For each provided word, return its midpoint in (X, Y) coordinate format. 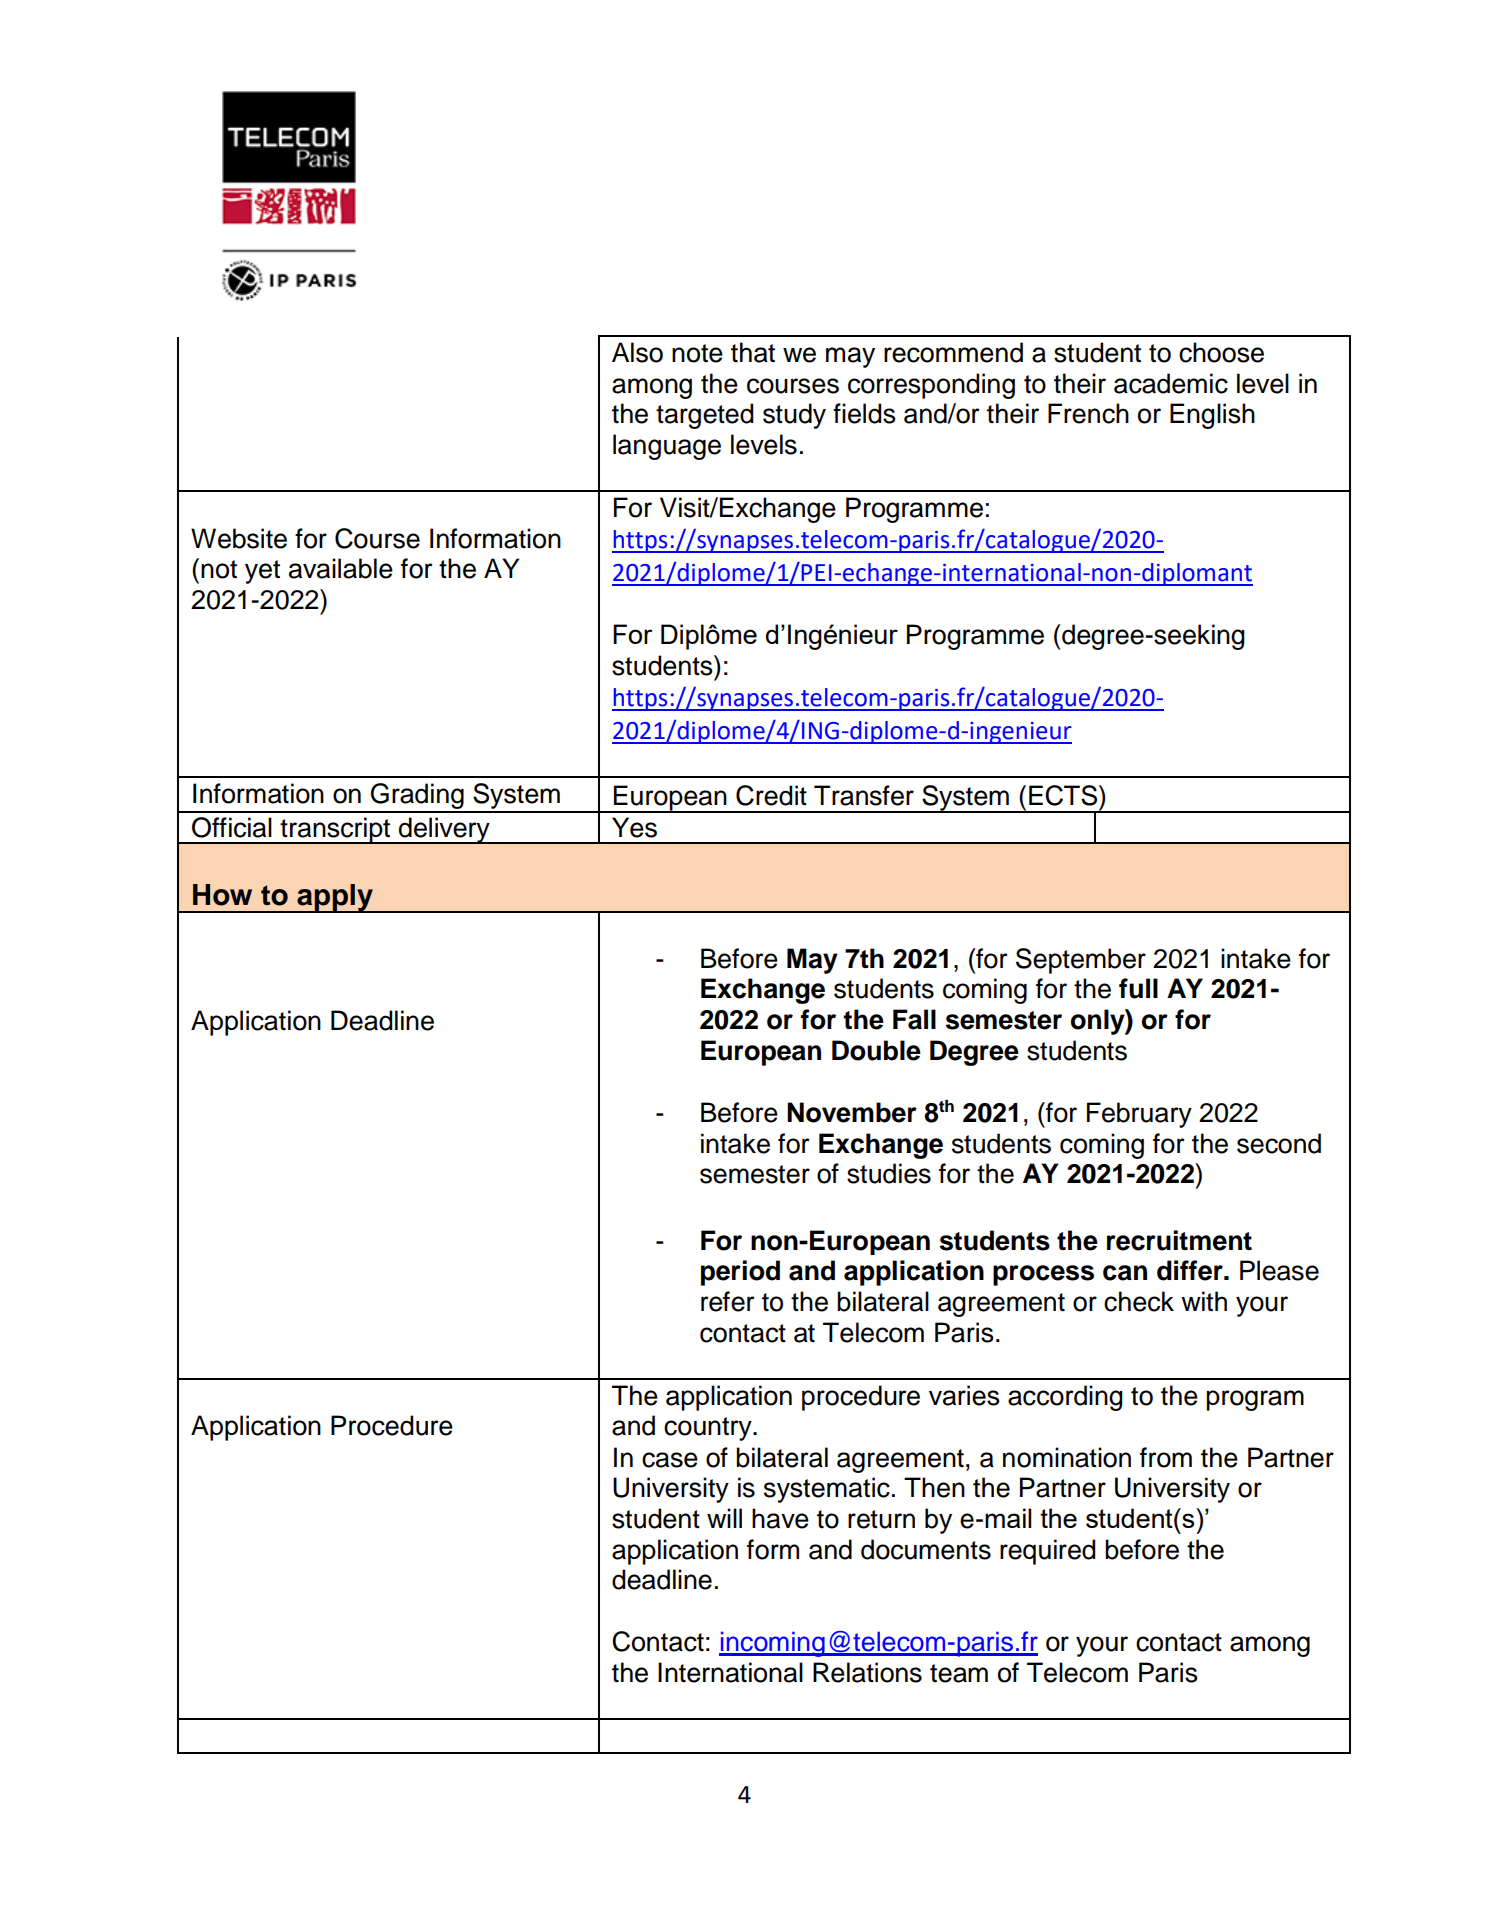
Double (876, 1050)
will (724, 1518)
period (740, 1273)
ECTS (1064, 795)
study (794, 416)
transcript (335, 830)
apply (335, 898)
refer (728, 1301)
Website (239, 538)
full (1138, 988)
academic (1171, 383)
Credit (771, 795)
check (1139, 1301)
